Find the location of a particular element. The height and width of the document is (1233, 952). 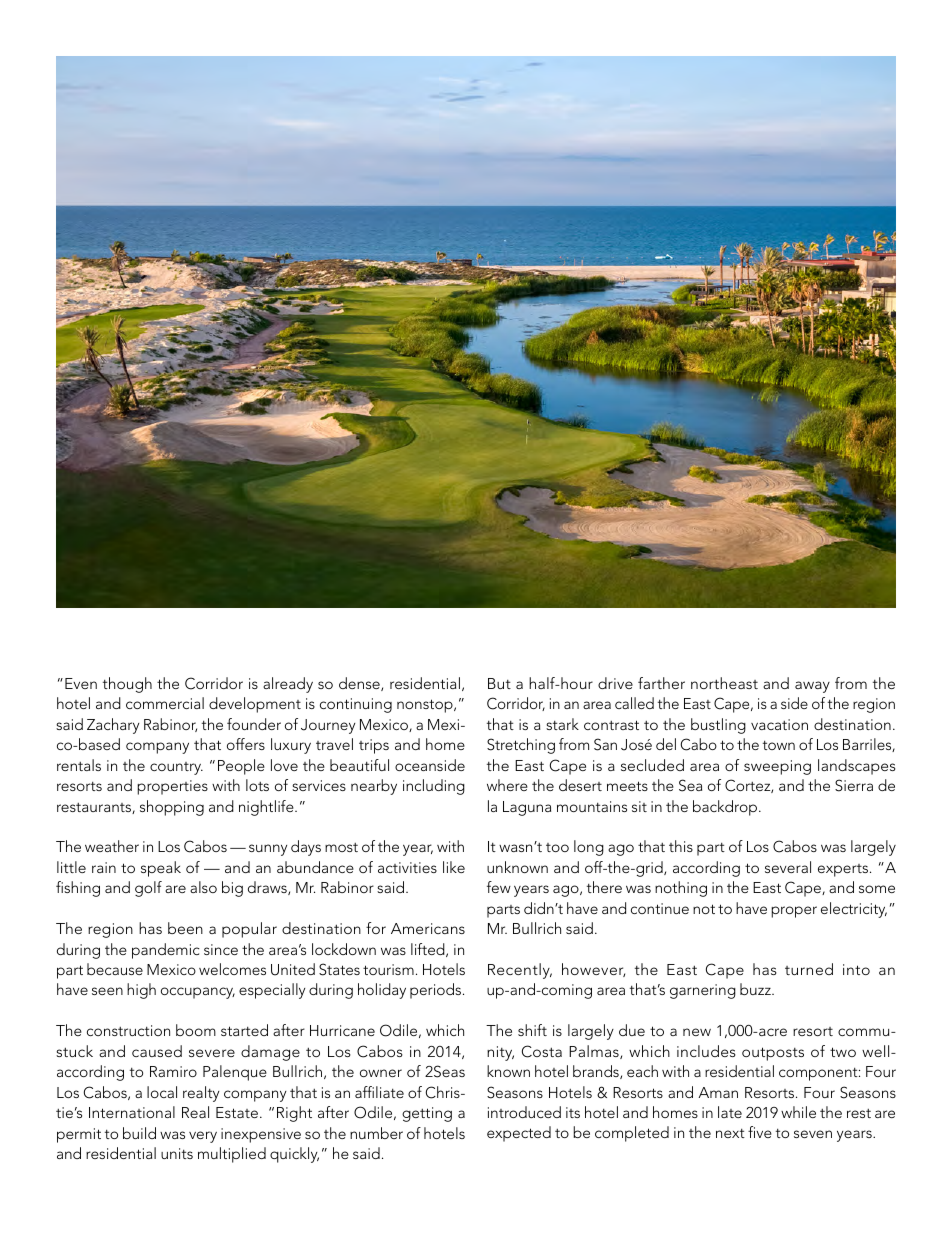

commercial is located at coordinates (165, 703).
